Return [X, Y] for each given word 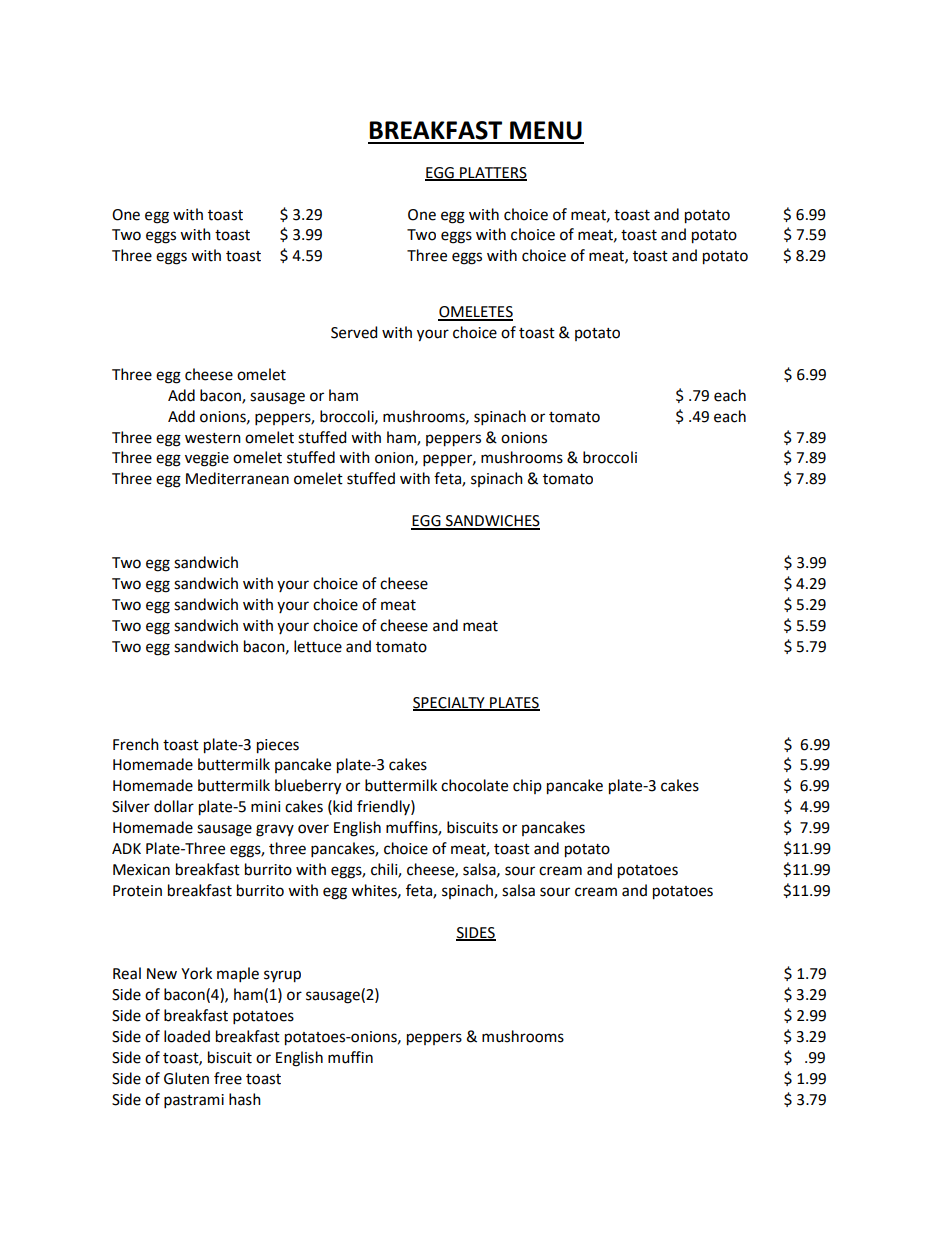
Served [354, 332]
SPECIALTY [450, 703]
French [136, 744]
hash [245, 1099]
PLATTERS [492, 173]
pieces [278, 746]
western [213, 438]
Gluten [186, 1078]
